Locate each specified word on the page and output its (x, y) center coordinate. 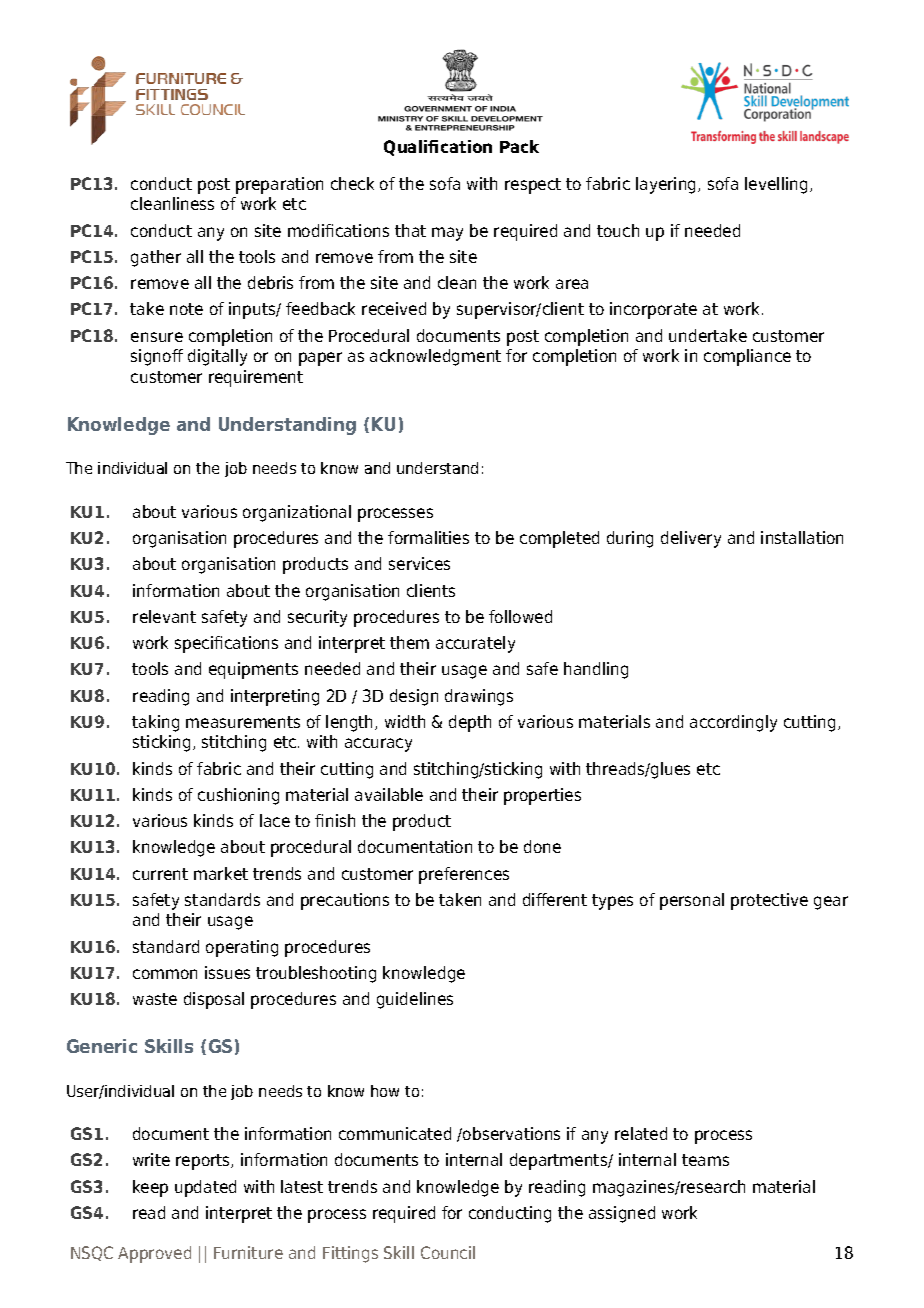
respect (533, 186)
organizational (297, 513)
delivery (691, 539)
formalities (428, 537)
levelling (776, 185)
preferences (464, 875)
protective (769, 901)
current (160, 874)
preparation (279, 185)
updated (205, 1188)
